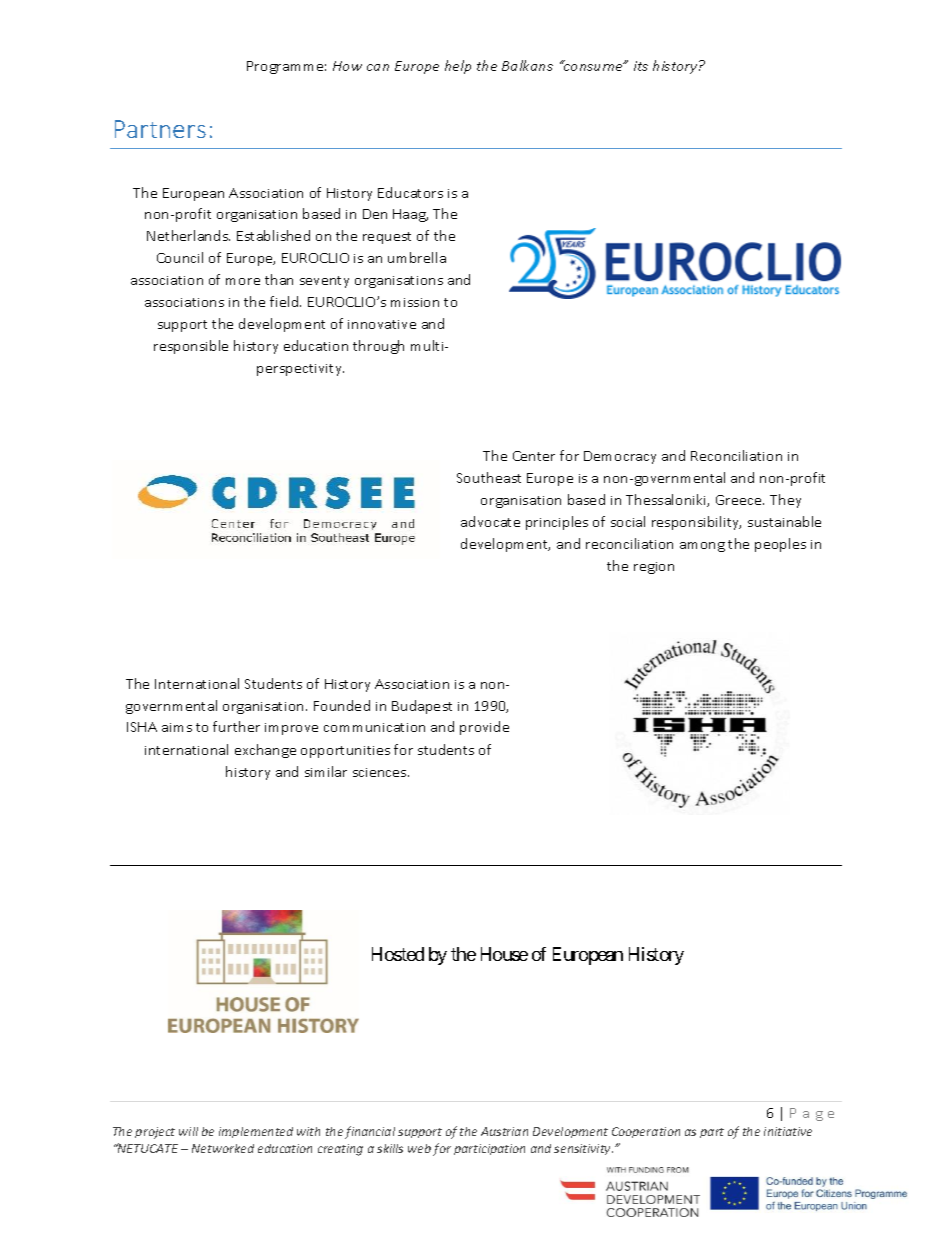 Image resolution: width=952 pixels, height=1233 pixels. What do you see at coordinates (646, 1132) in the screenshot?
I see `Cooperation` at bounding box center [646, 1132].
